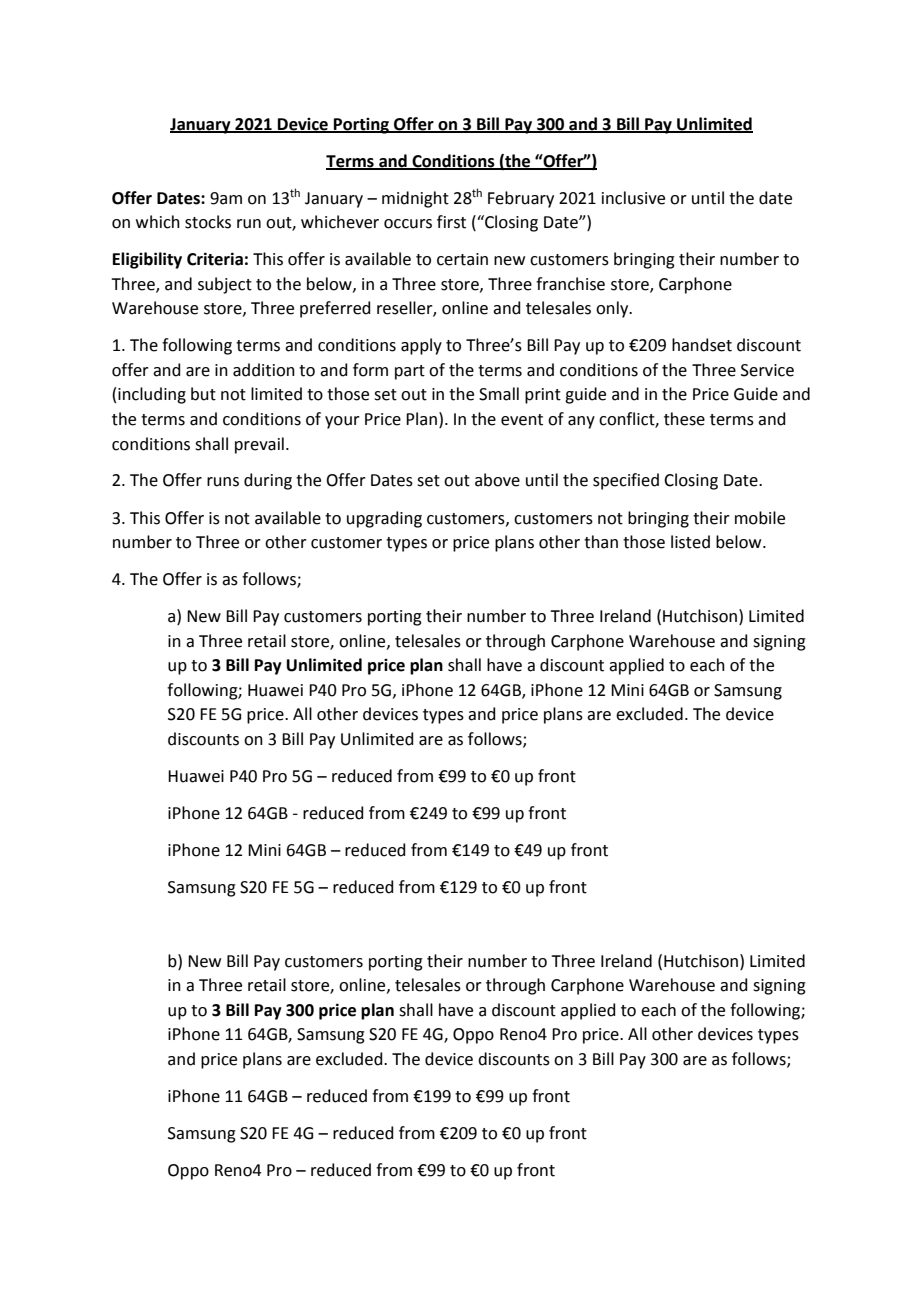 This screenshot has width=924, height=1308. I want to click on only, so click(613, 309).
